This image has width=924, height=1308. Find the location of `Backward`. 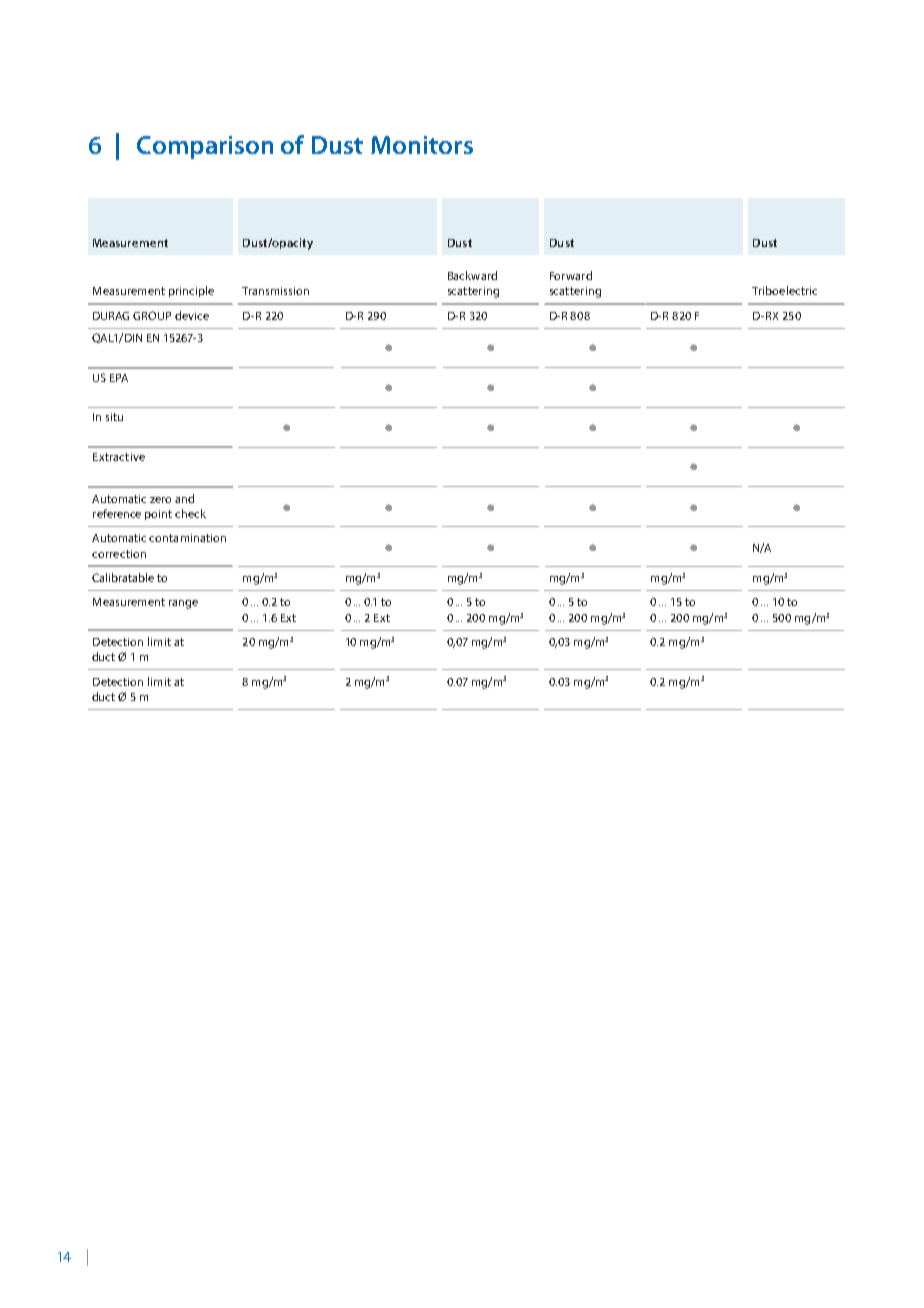

Backward is located at coordinates (472, 275).
